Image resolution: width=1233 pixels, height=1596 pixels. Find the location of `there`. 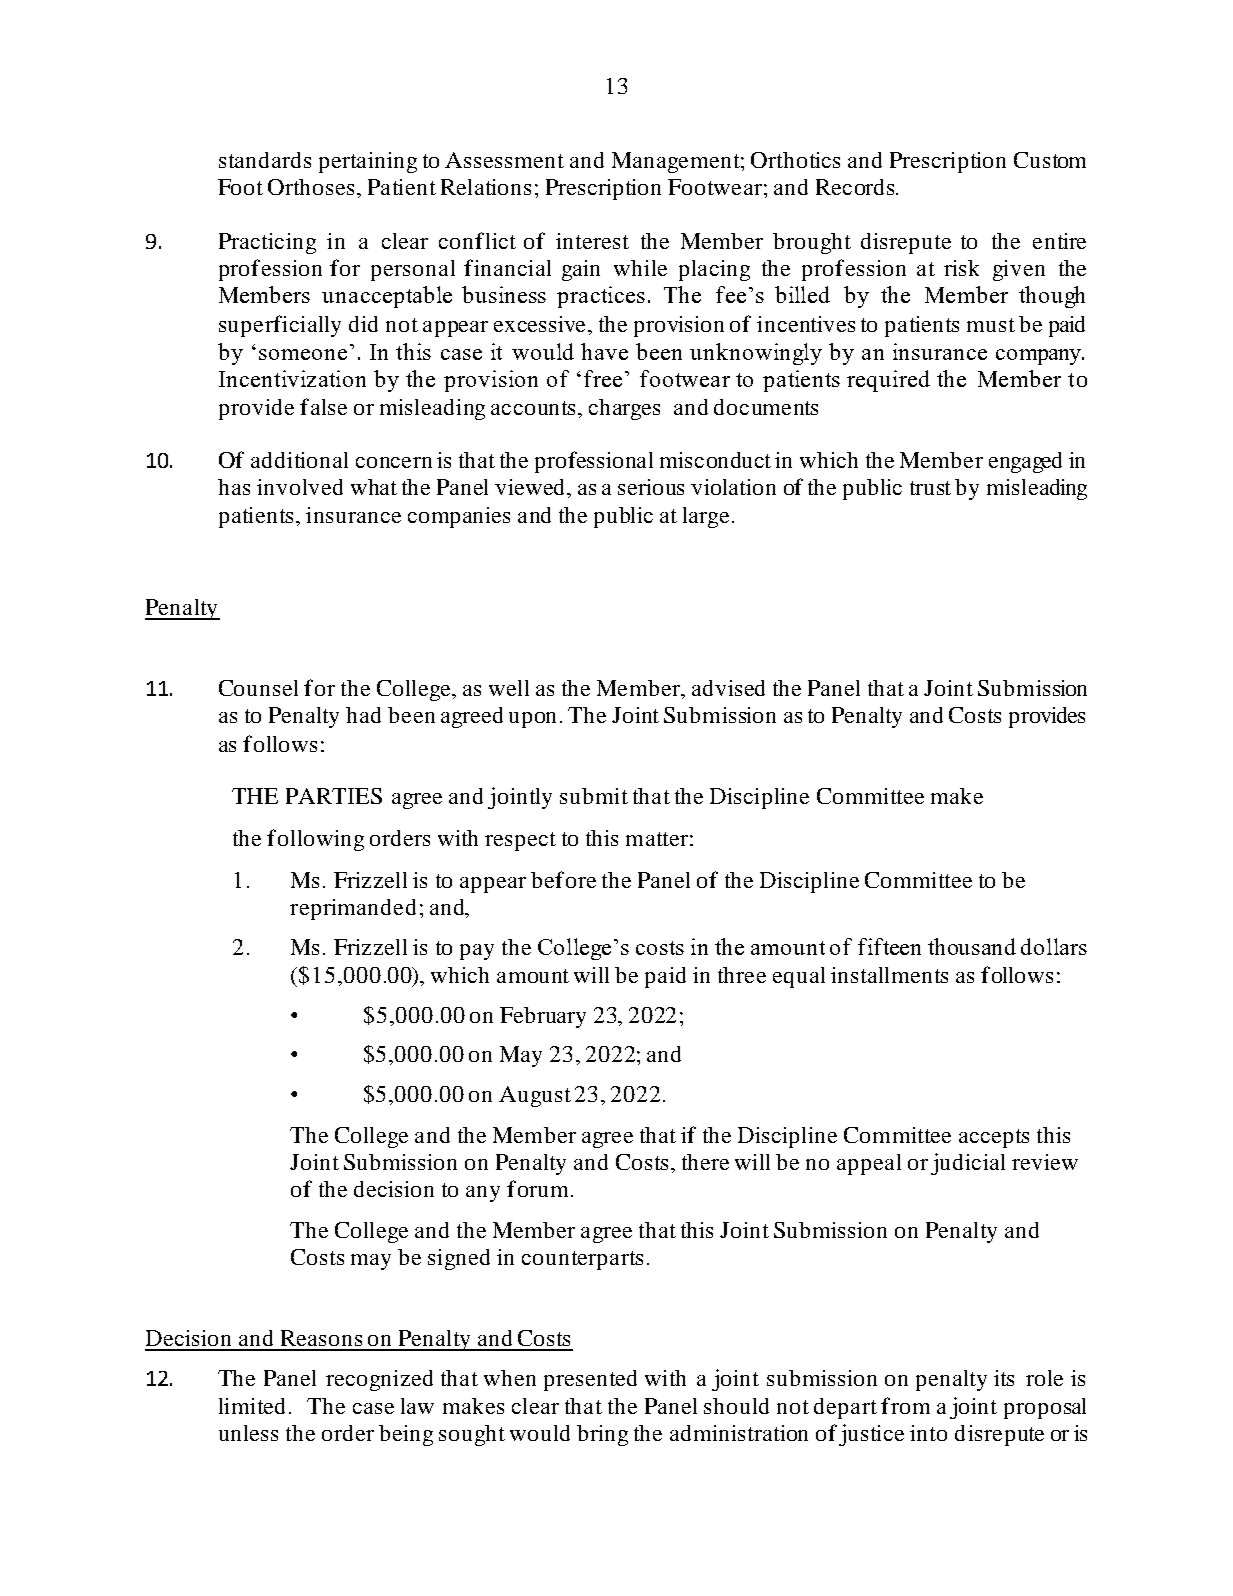

there is located at coordinates (705, 1162).
